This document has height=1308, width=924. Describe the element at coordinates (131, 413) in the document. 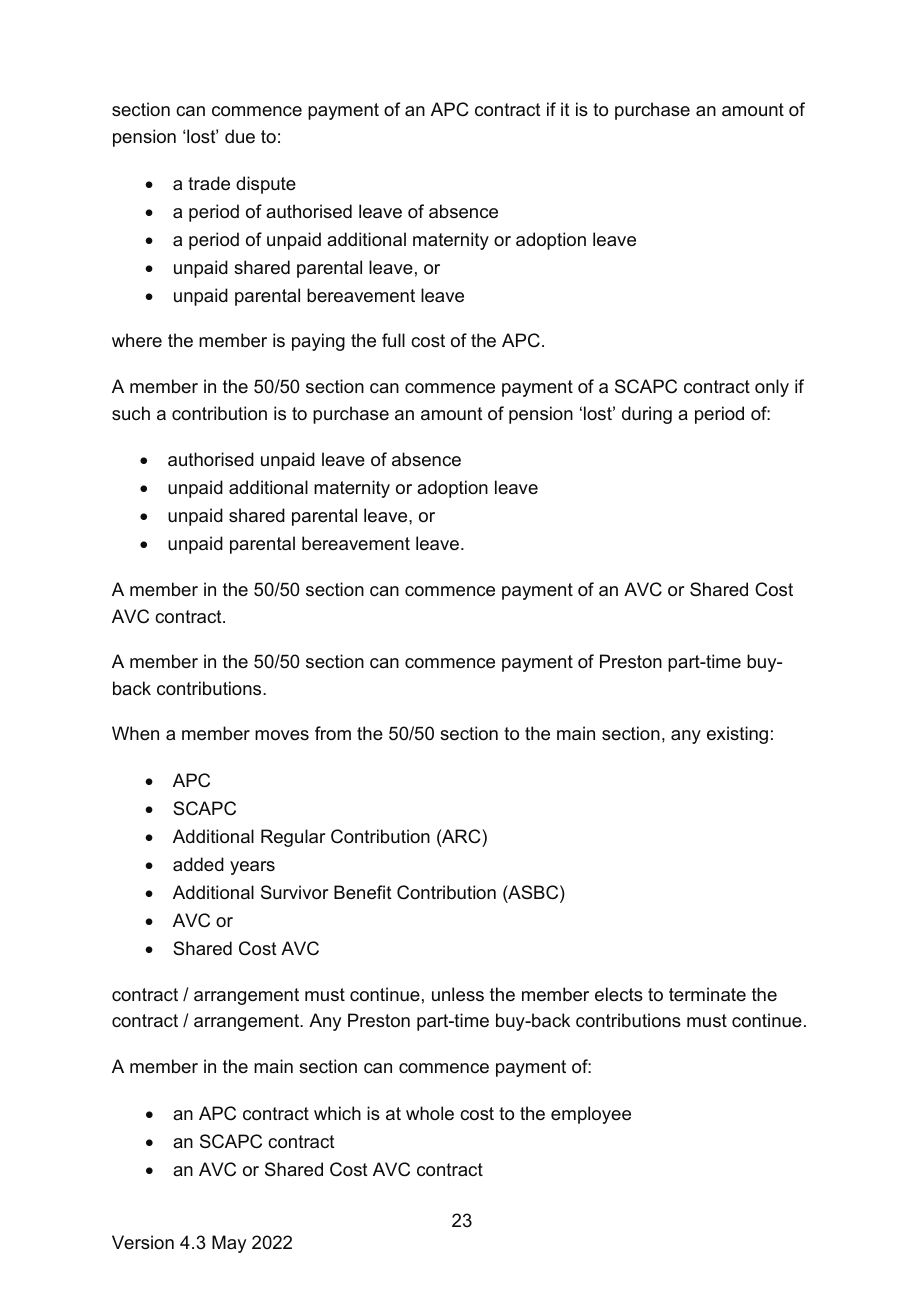

I see `such` at that location.
